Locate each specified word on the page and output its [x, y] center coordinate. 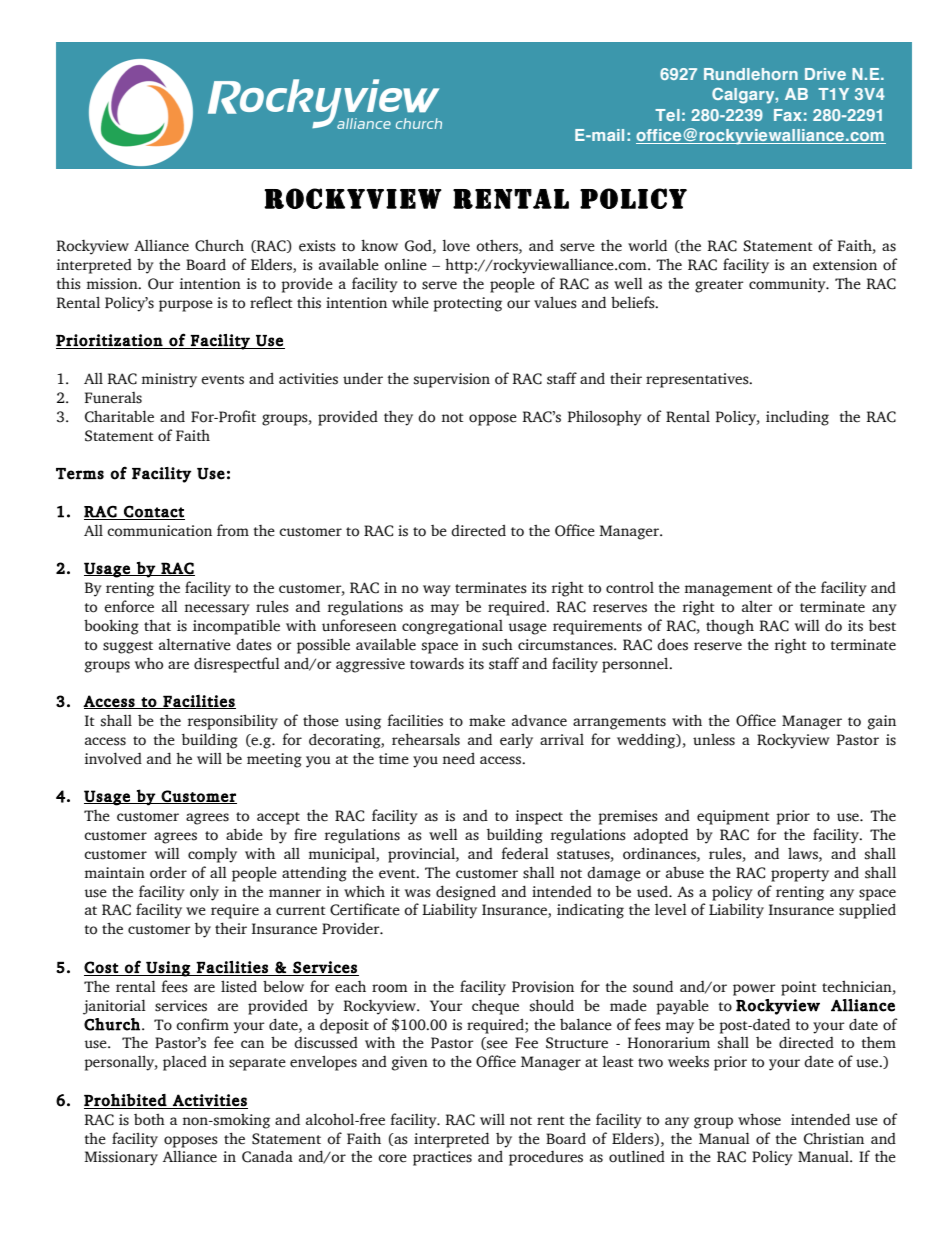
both [149, 1120]
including [797, 418]
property [800, 875]
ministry [169, 380]
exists [317, 246]
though [730, 627]
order [168, 872]
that [157, 625]
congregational [452, 627]
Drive [825, 74]
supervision [452, 380]
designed [466, 893]
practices [442, 1158]
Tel [667, 115]
